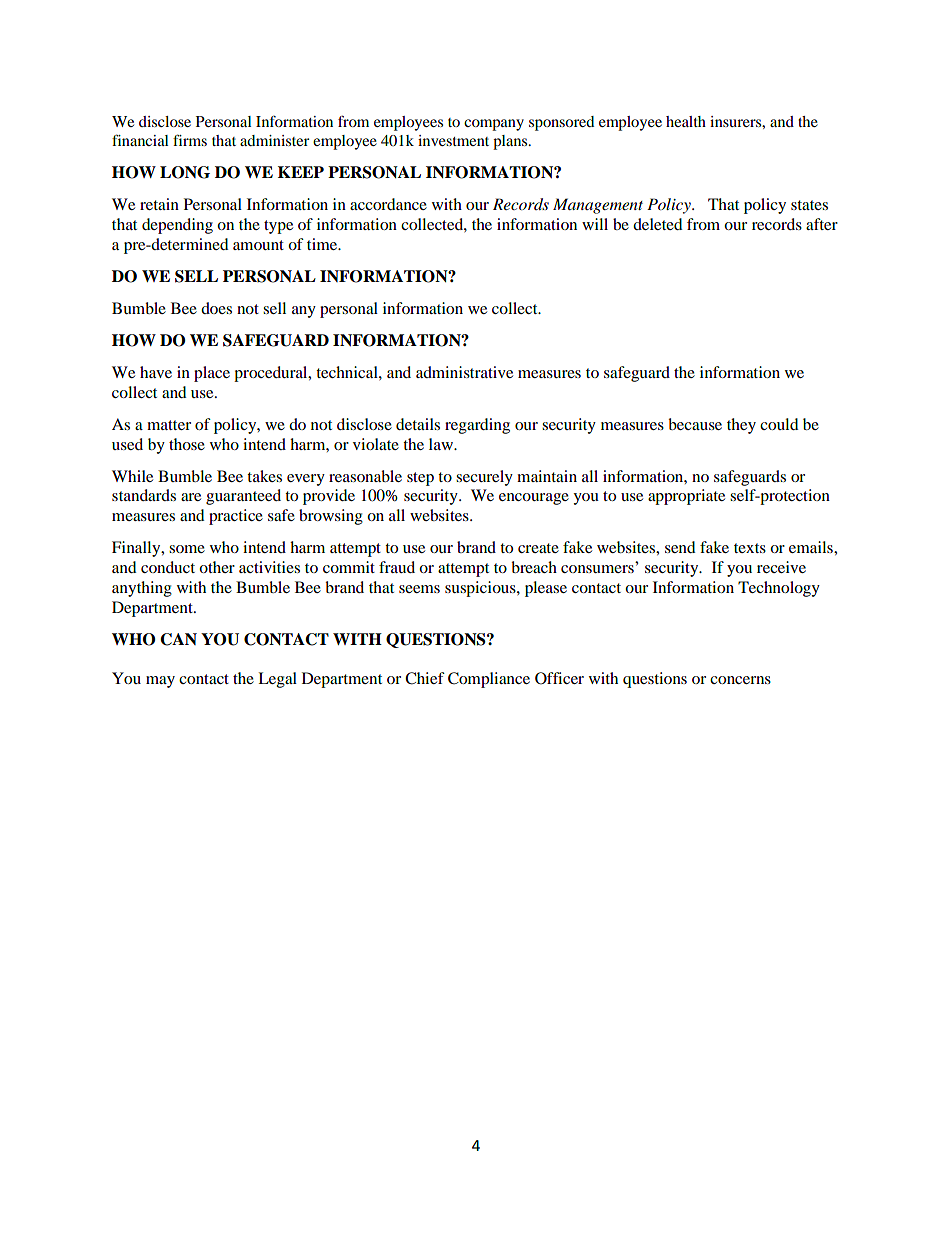  I want to click on place, so click(212, 374).
